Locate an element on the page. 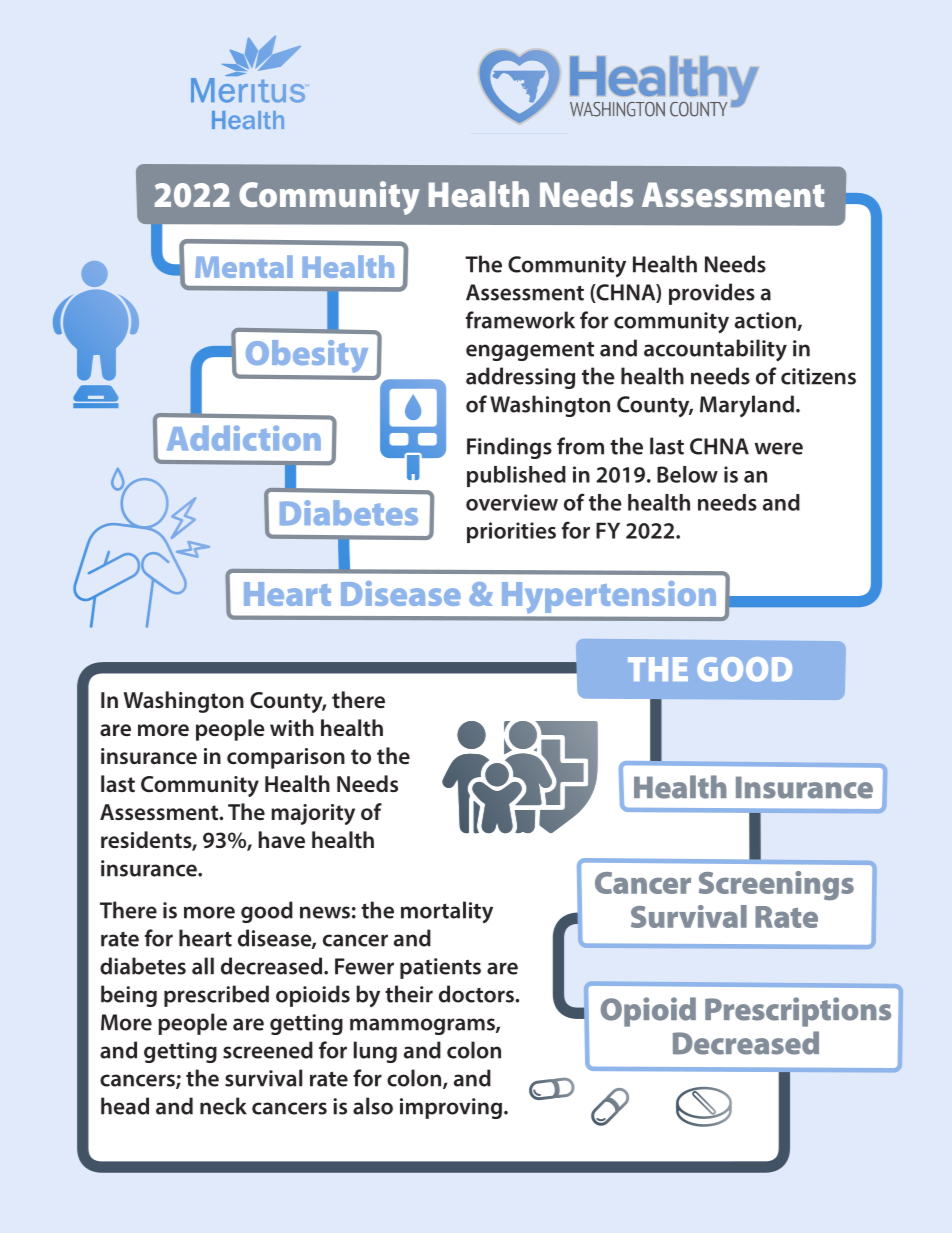 This image has width=952, height=1233. overview is located at coordinates (512, 502).
